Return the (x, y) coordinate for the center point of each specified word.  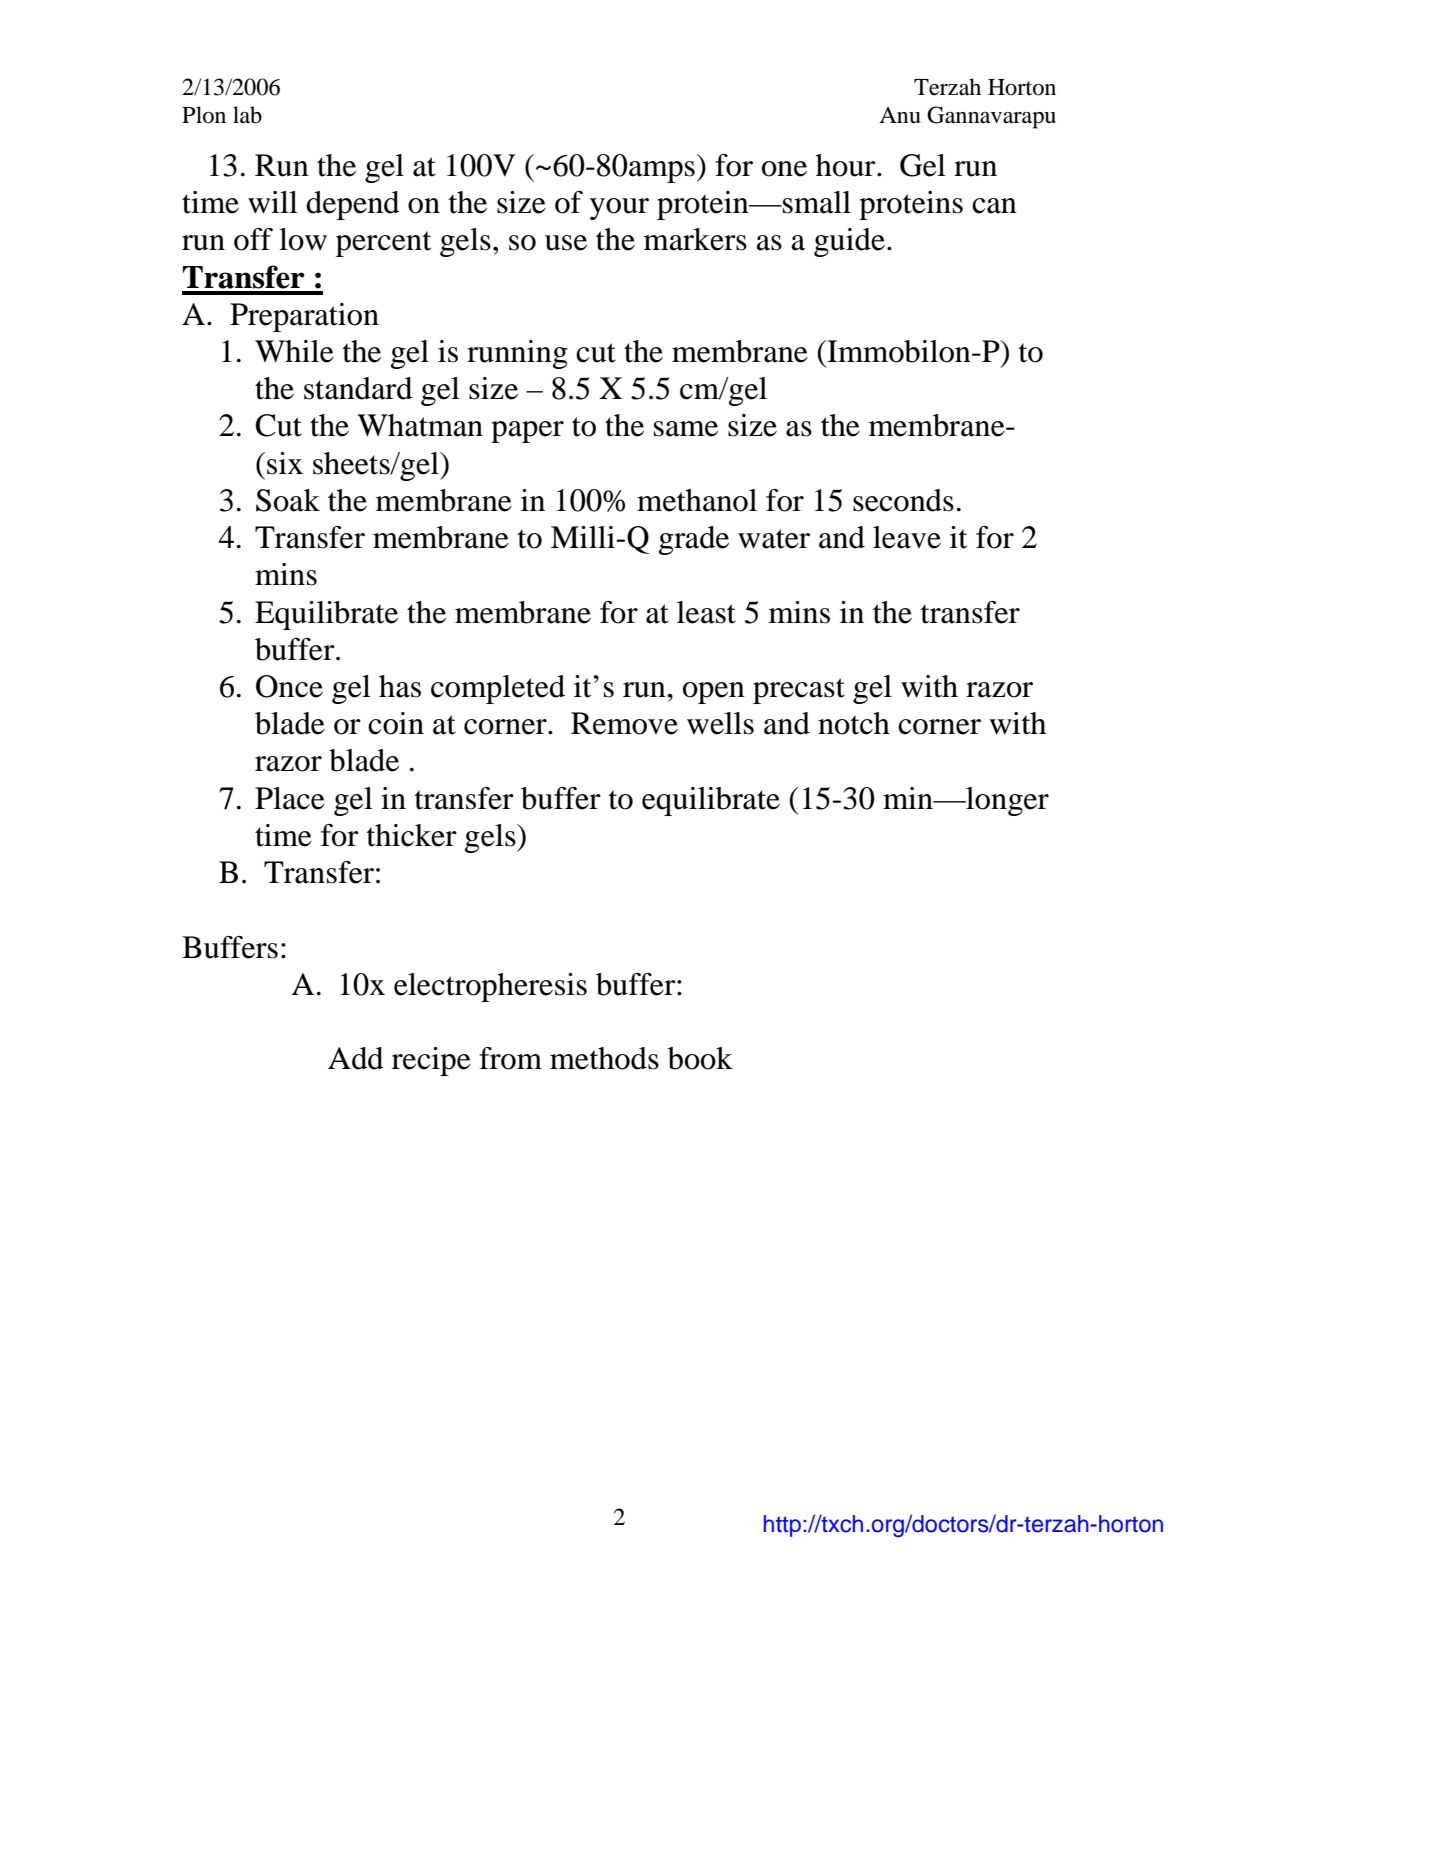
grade (694, 540)
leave (907, 537)
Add (356, 1058)
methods (604, 1058)
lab (247, 115)
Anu (899, 115)
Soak (288, 500)
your (619, 209)
